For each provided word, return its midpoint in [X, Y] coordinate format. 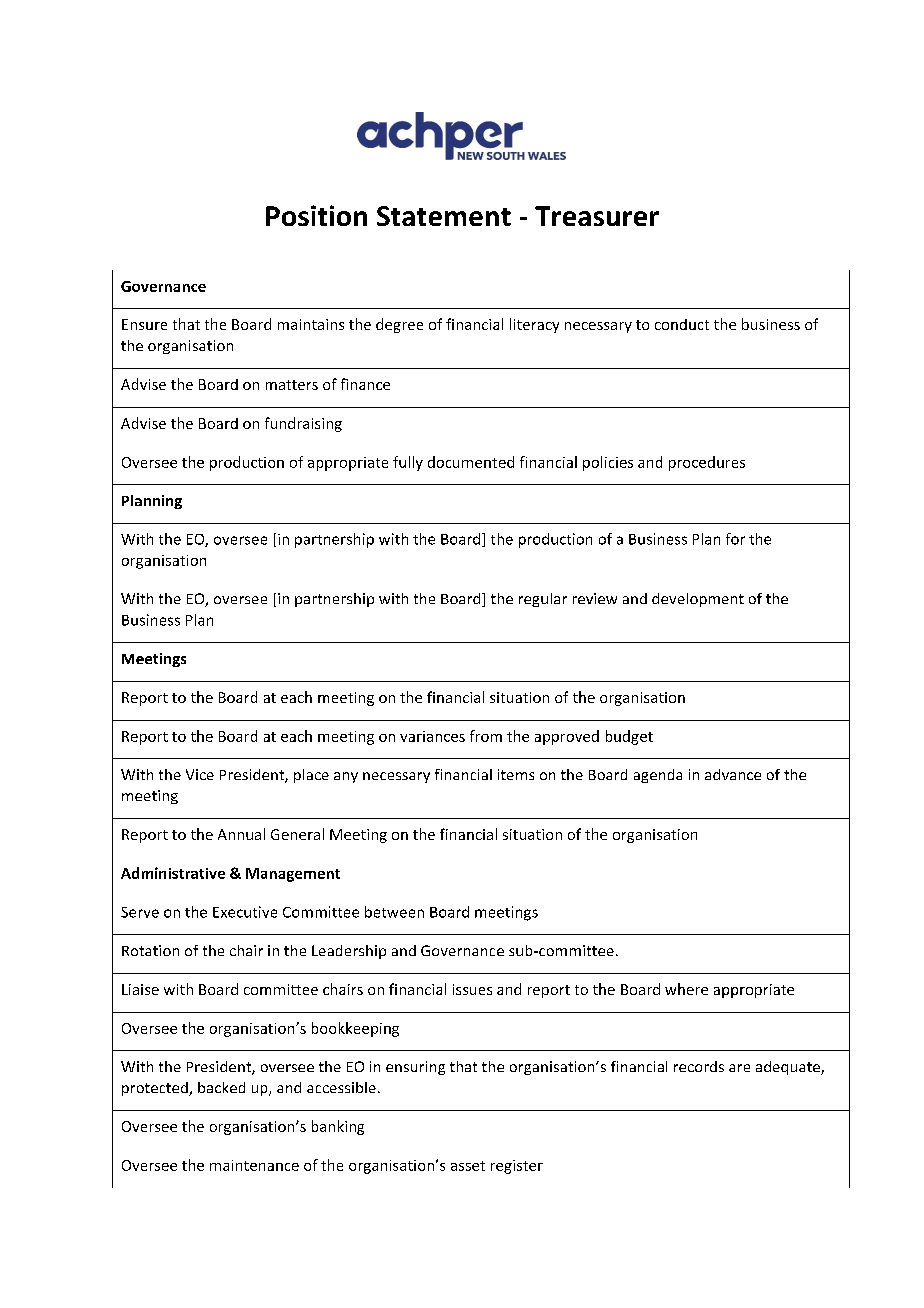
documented [471, 462]
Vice [200, 774]
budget [629, 737]
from [486, 736]
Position [316, 215]
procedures [707, 463]
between [394, 912]
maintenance [254, 1165]
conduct [682, 324]
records [699, 1066]
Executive [245, 912]
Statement [444, 216]
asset [468, 1166]
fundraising [303, 424]
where [686, 989]
